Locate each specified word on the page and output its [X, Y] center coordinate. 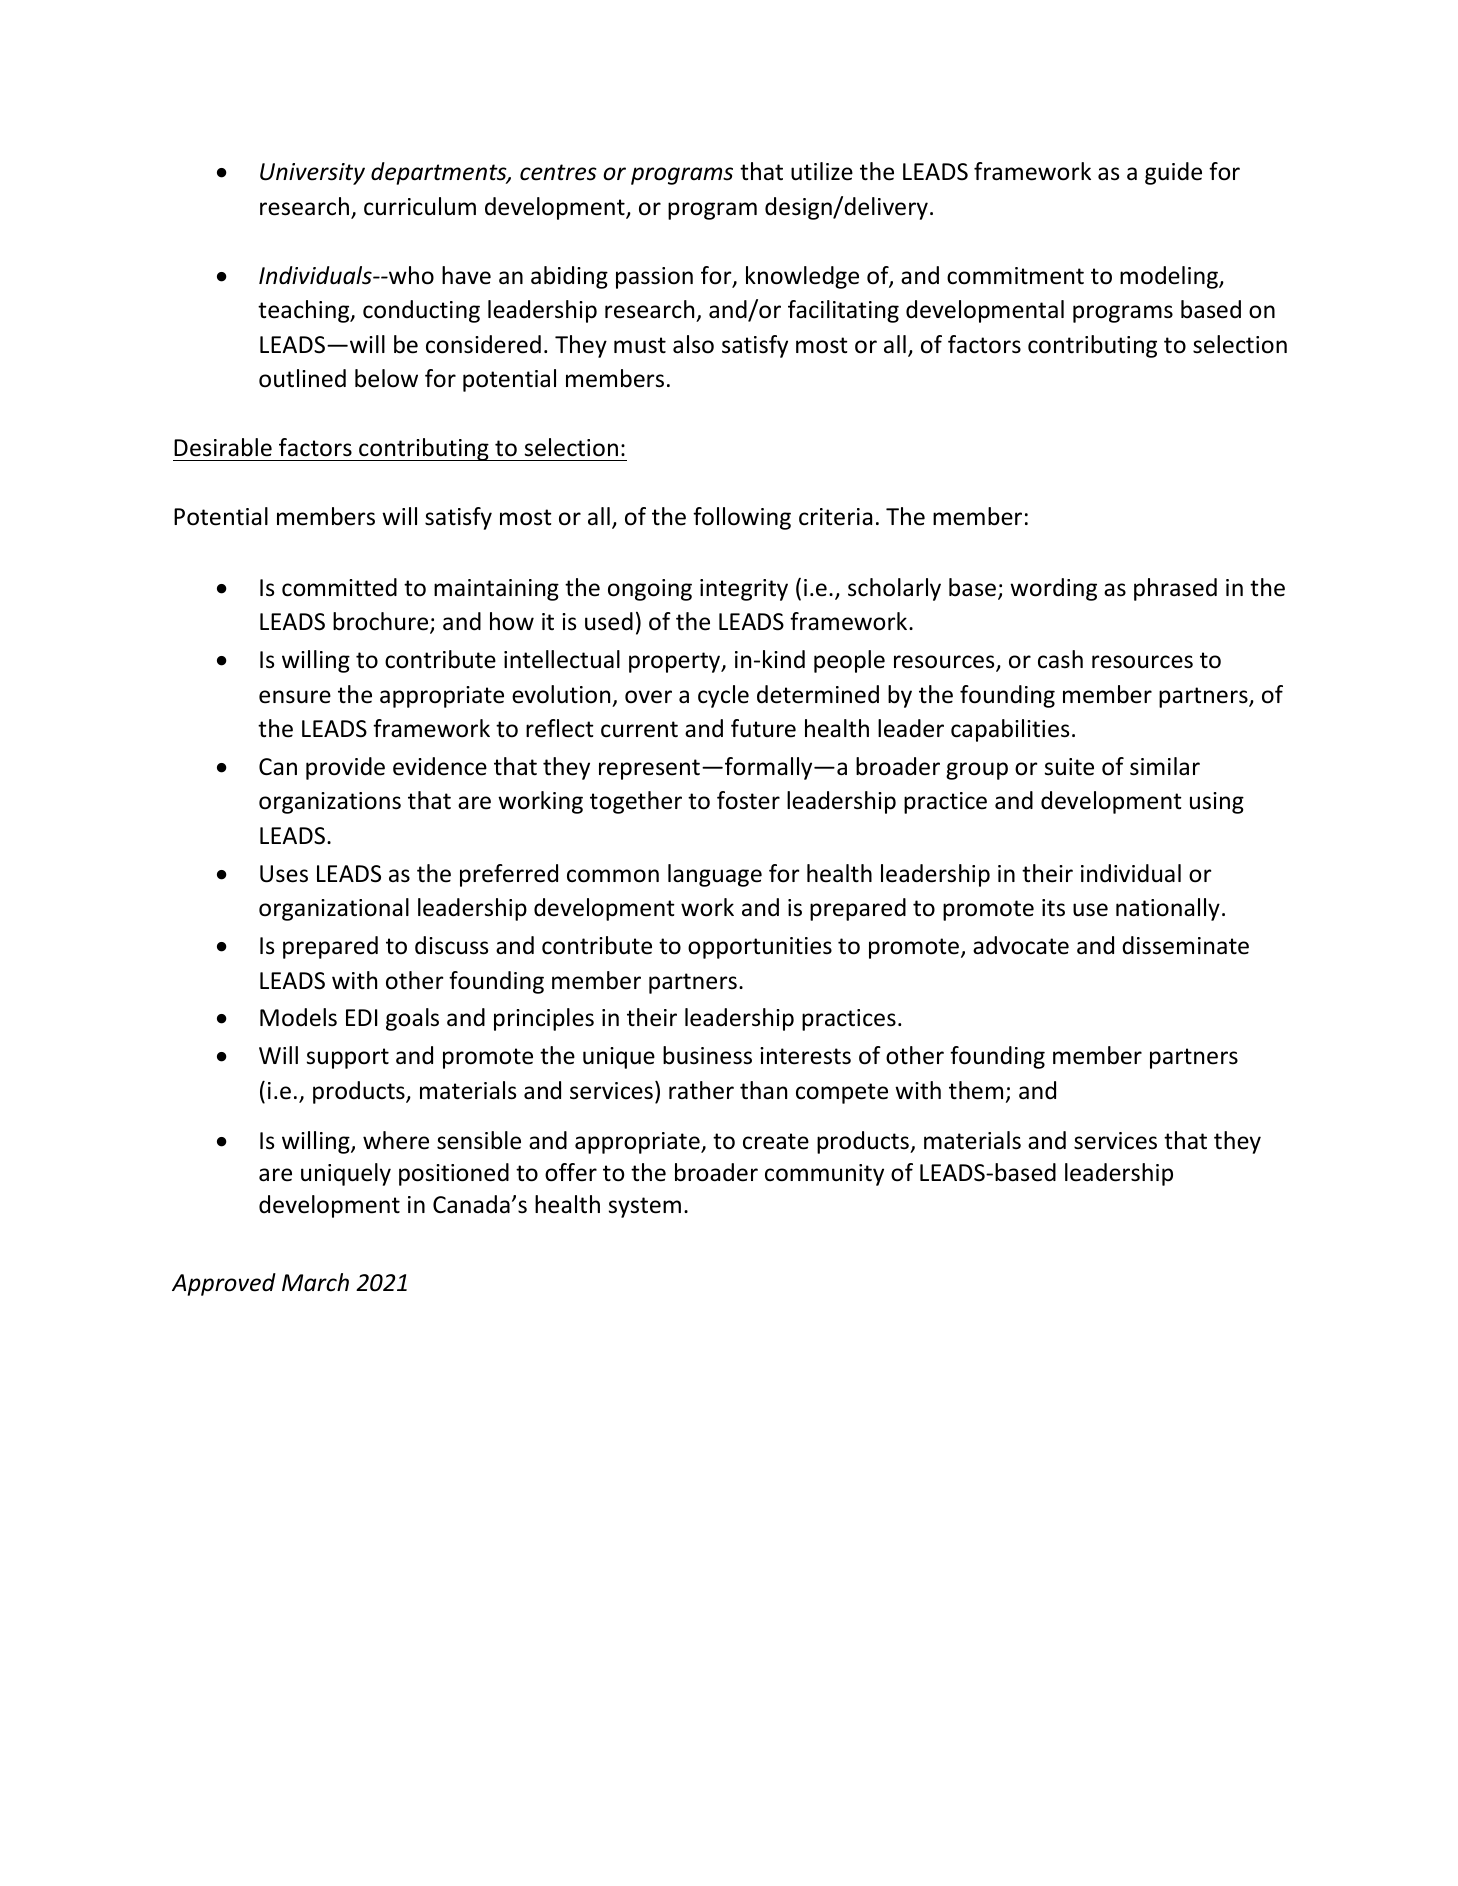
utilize [822, 171]
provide [345, 768]
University [312, 174]
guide [1173, 173]
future [763, 728]
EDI [361, 1017]
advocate [1021, 945]
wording [1053, 589]
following [742, 518]
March [315, 1282]
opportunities [760, 948]
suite [1069, 767]
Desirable [223, 447]
